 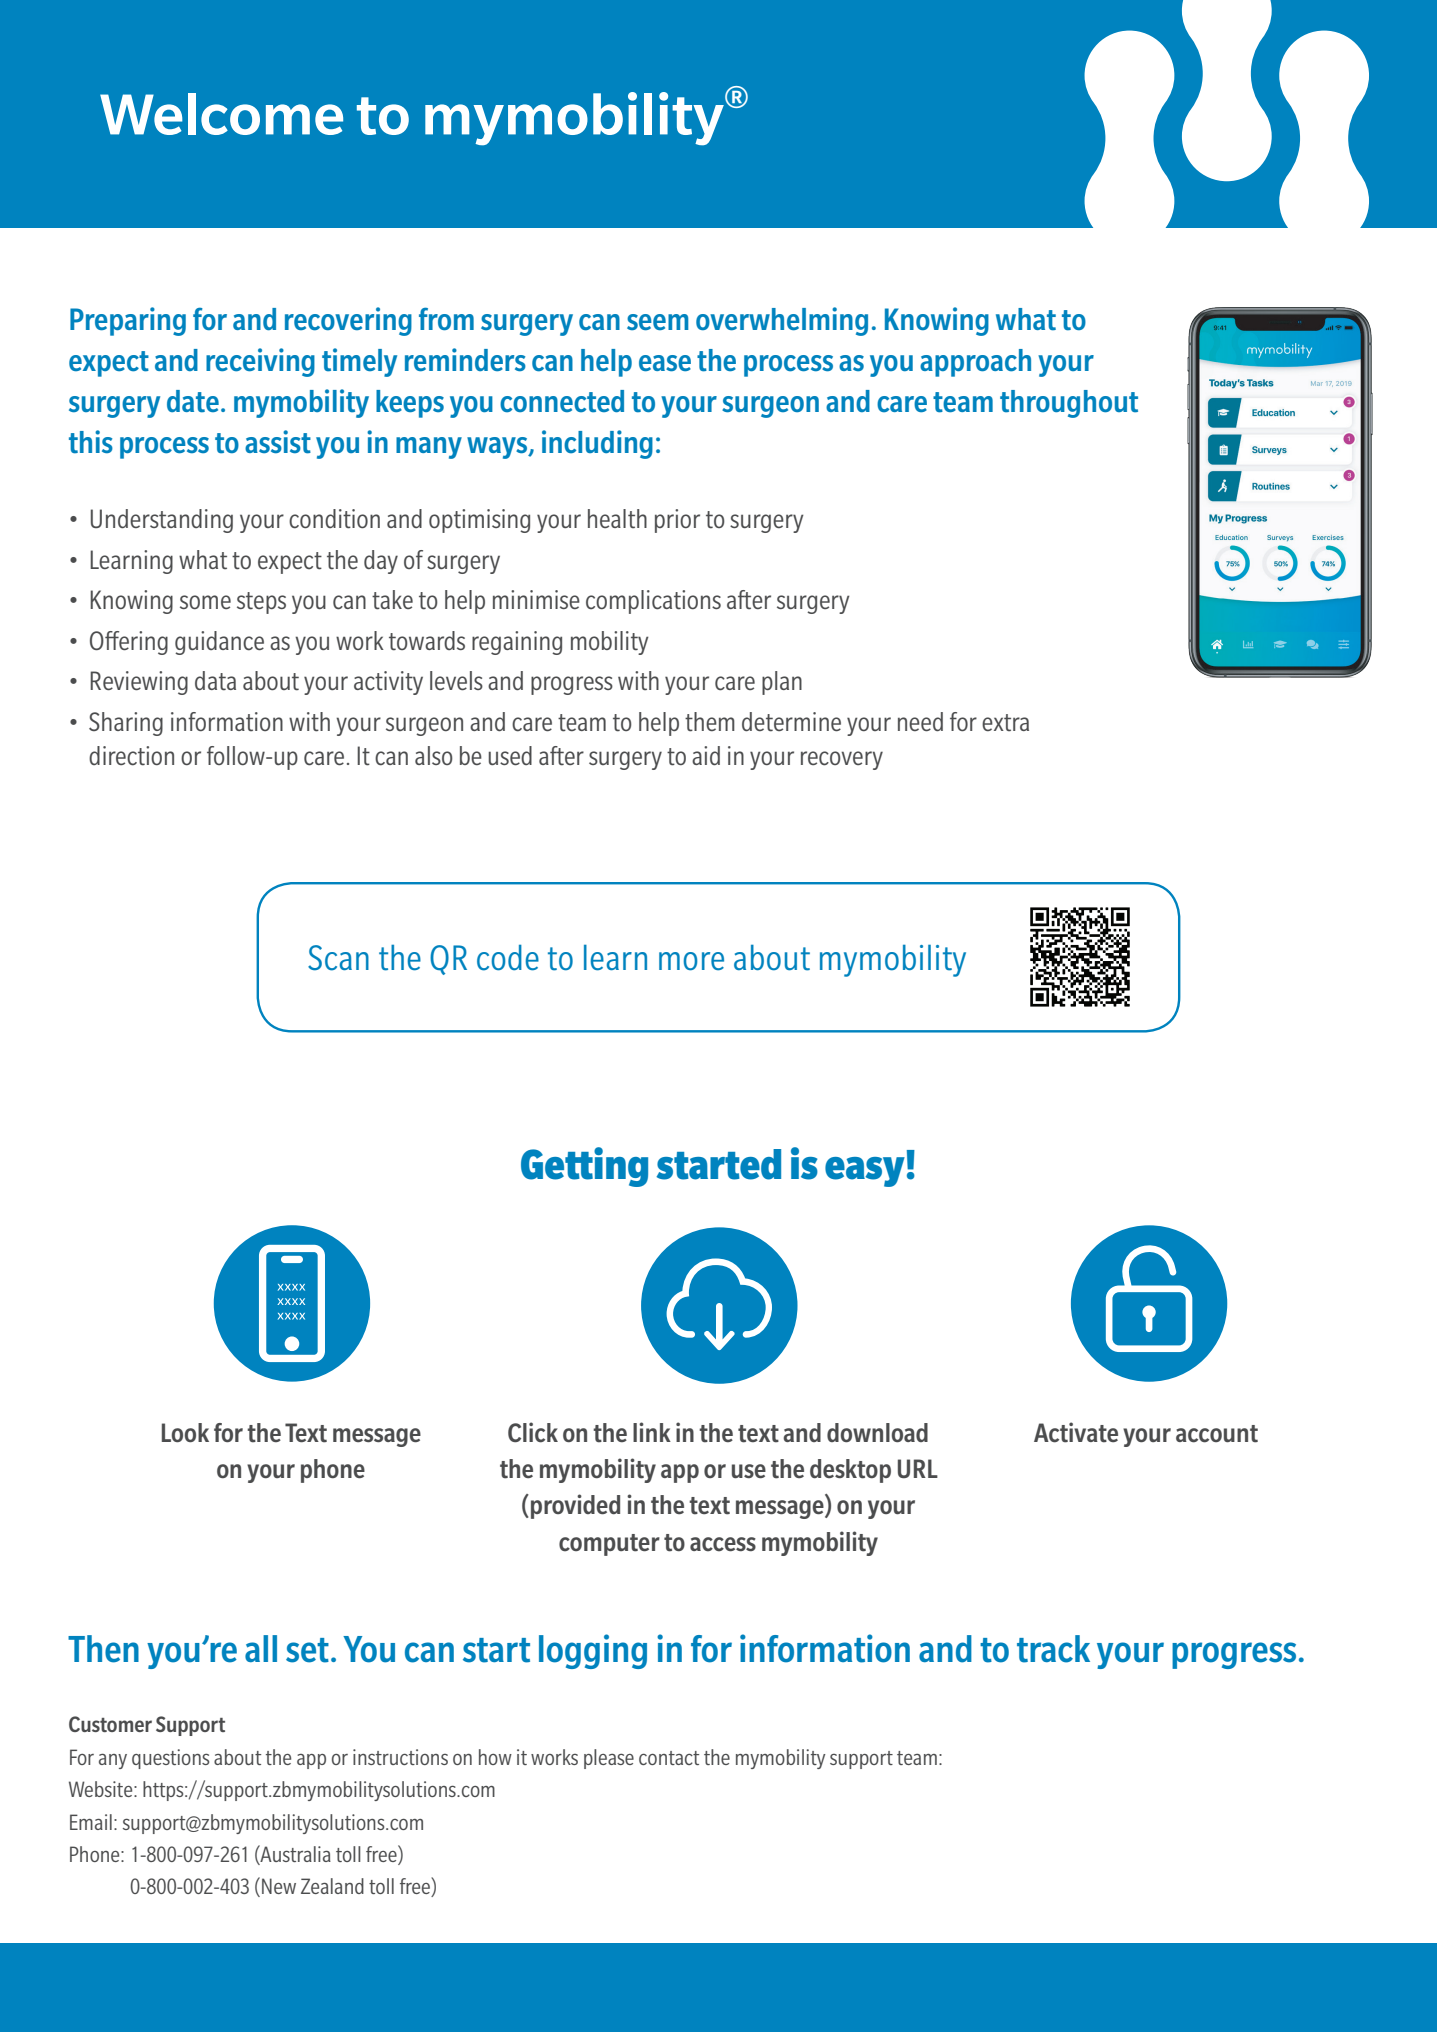 I want to click on seem, so click(x=658, y=322).
